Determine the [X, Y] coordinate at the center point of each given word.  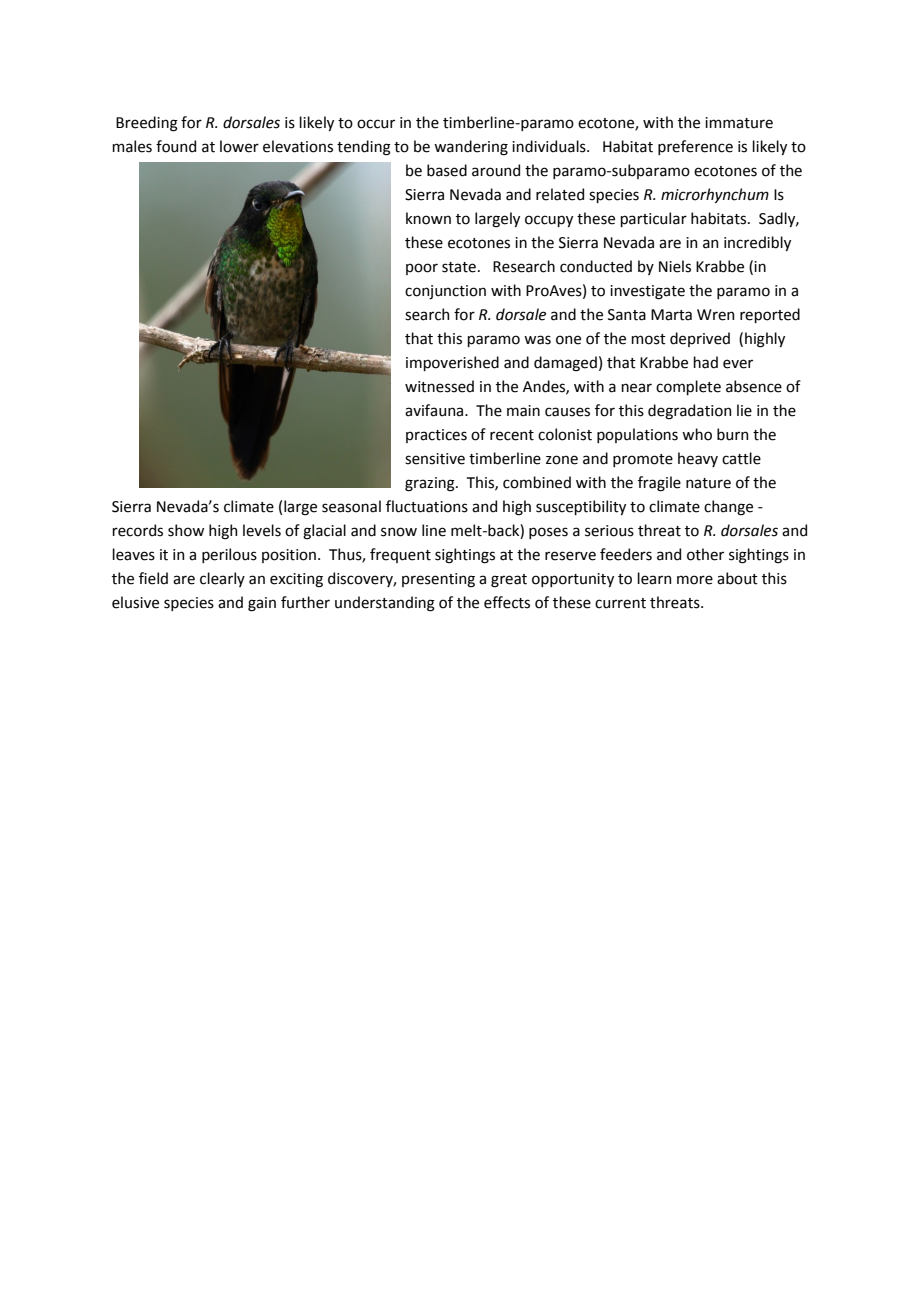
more [695, 580]
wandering [471, 148]
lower [239, 146]
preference [695, 147]
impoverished [452, 363]
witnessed [439, 386]
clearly [222, 579]
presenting [438, 580]
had [705, 362]
